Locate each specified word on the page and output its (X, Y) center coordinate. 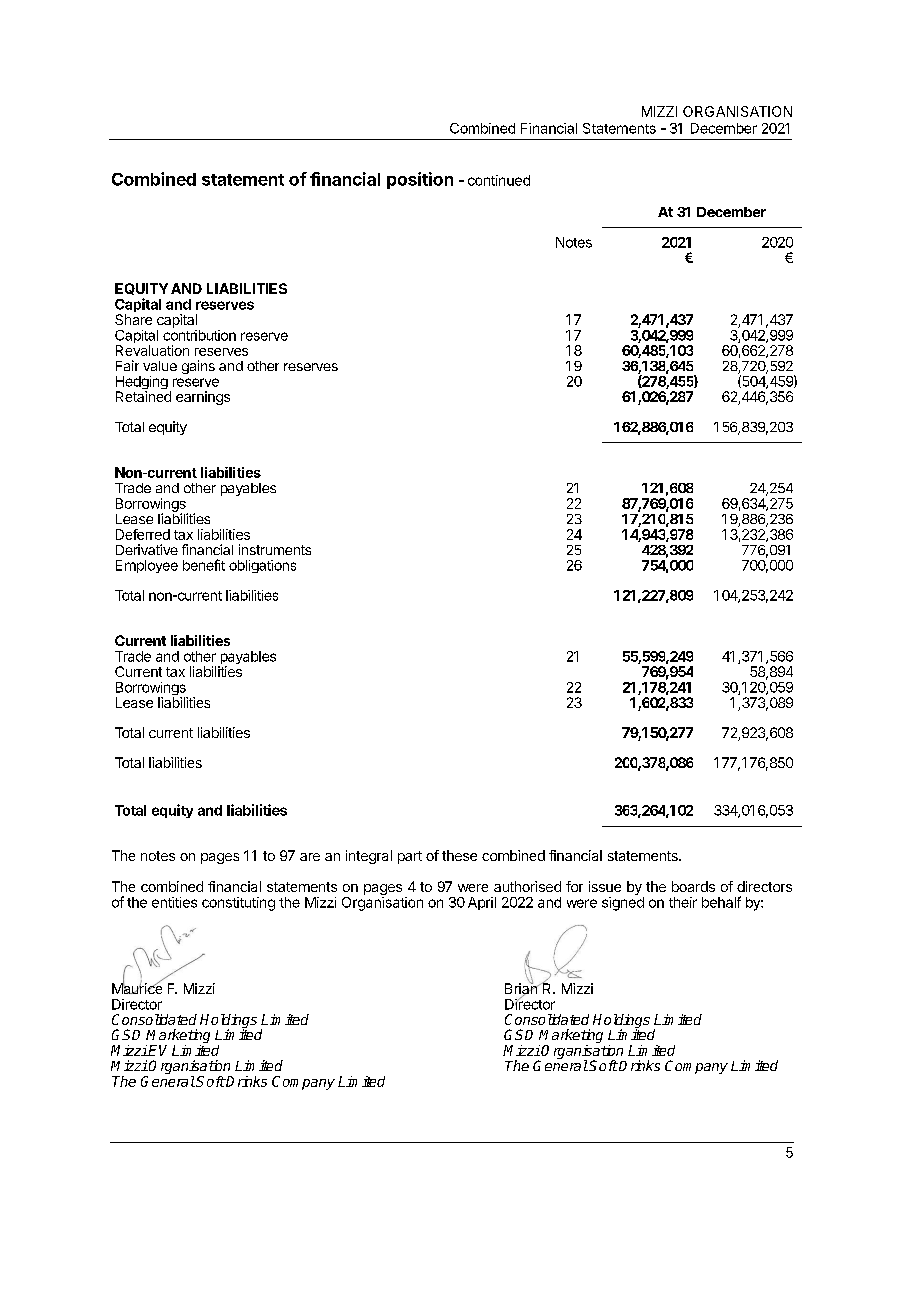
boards (693, 886)
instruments (275, 549)
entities (174, 902)
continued (499, 180)
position (420, 180)
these (459, 855)
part (410, 857)
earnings (203, 398)
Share (133, 319)
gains (198, 367)
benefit (204, 565)
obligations (262, 566)
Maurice (137, 987)
